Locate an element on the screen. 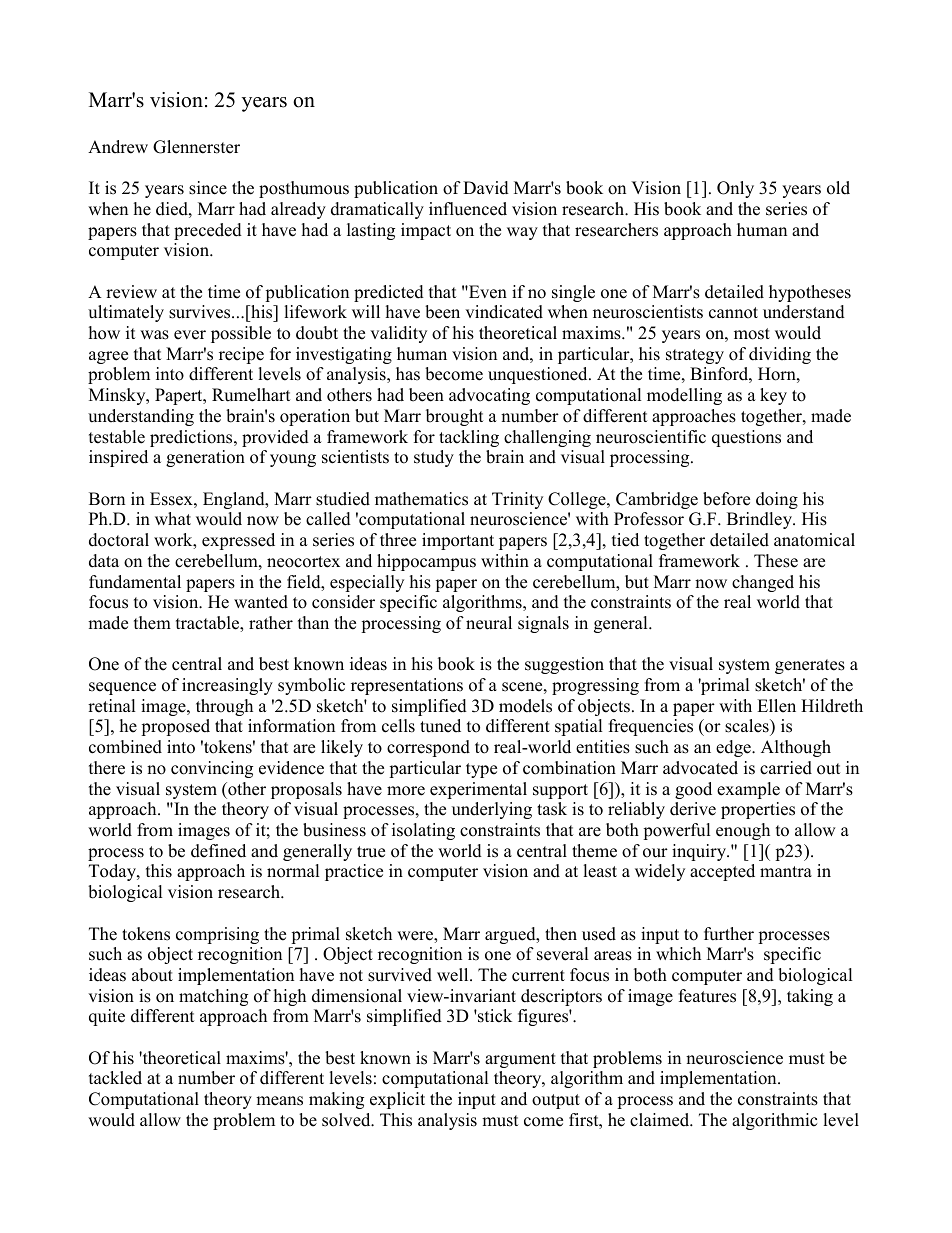 The width and height of the screenshot is (952, 1233). key is located at coordinates (773, 396).
